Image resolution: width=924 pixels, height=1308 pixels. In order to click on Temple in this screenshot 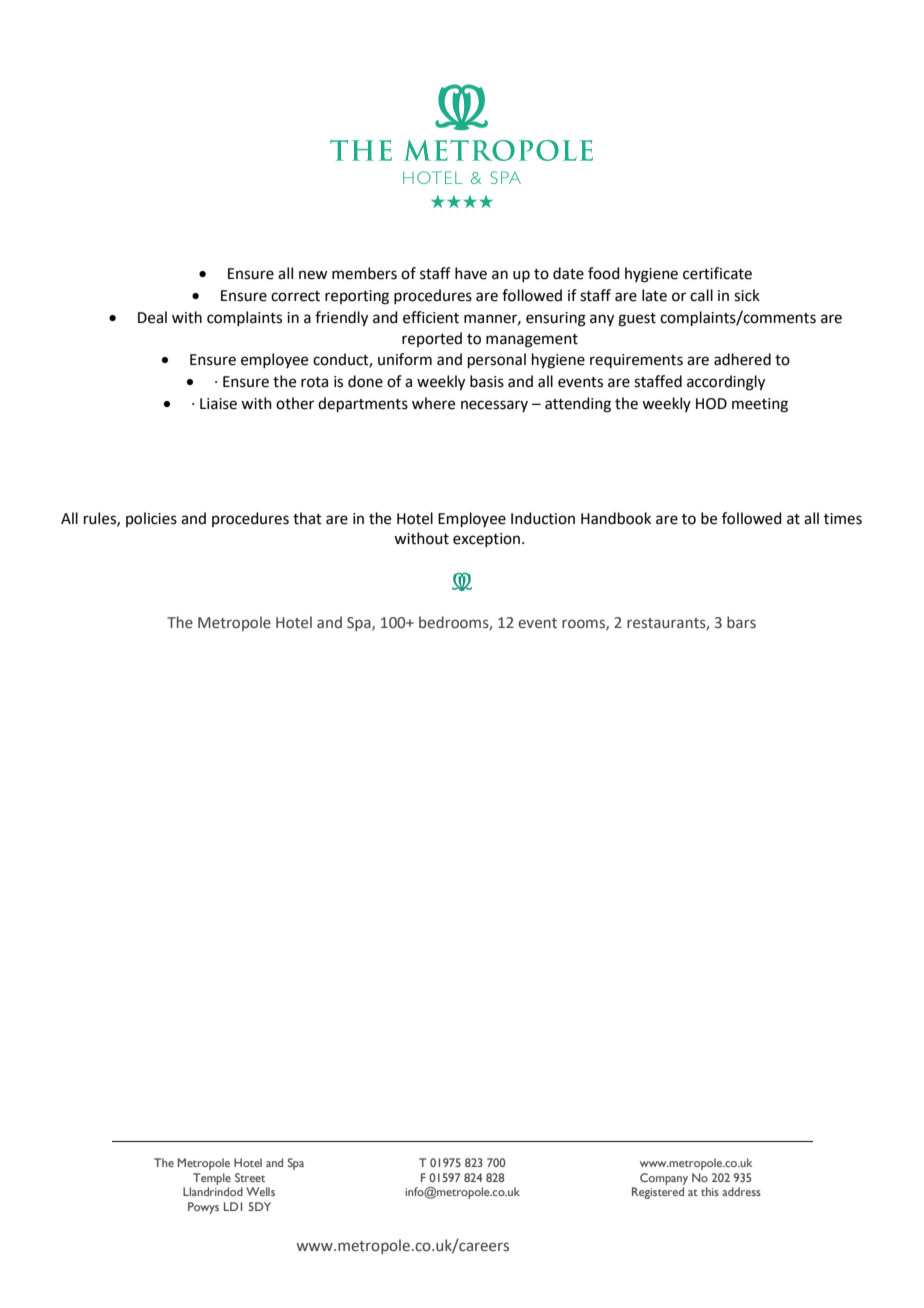, I will do `click(212, 1179)`.
